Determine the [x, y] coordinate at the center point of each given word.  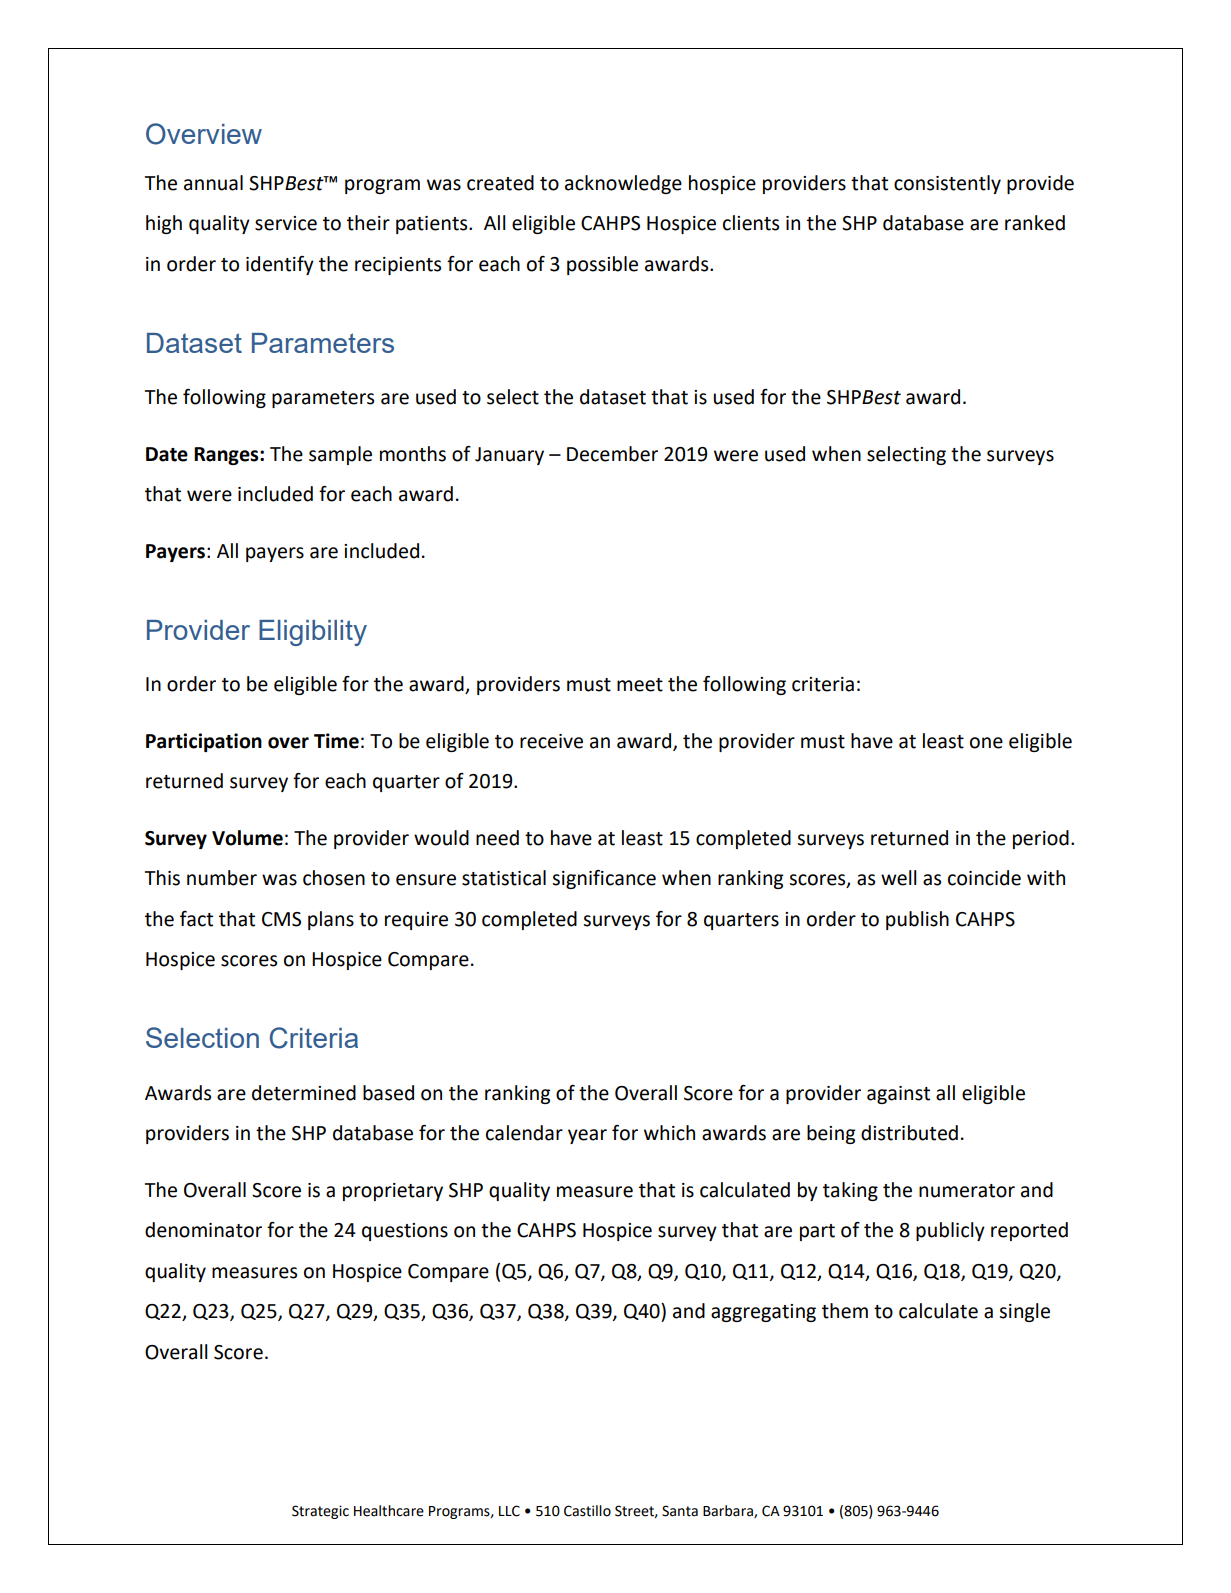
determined [304, 1093]
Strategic [320, 1512]
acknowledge [623, 184]
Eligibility [313, 633]
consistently [947, 184]
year [587, 1136]
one [986, 743]
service [286, 223]
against [898, 1095]
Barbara [729, 1511]
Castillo [587, 1511]
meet [640, 685]
